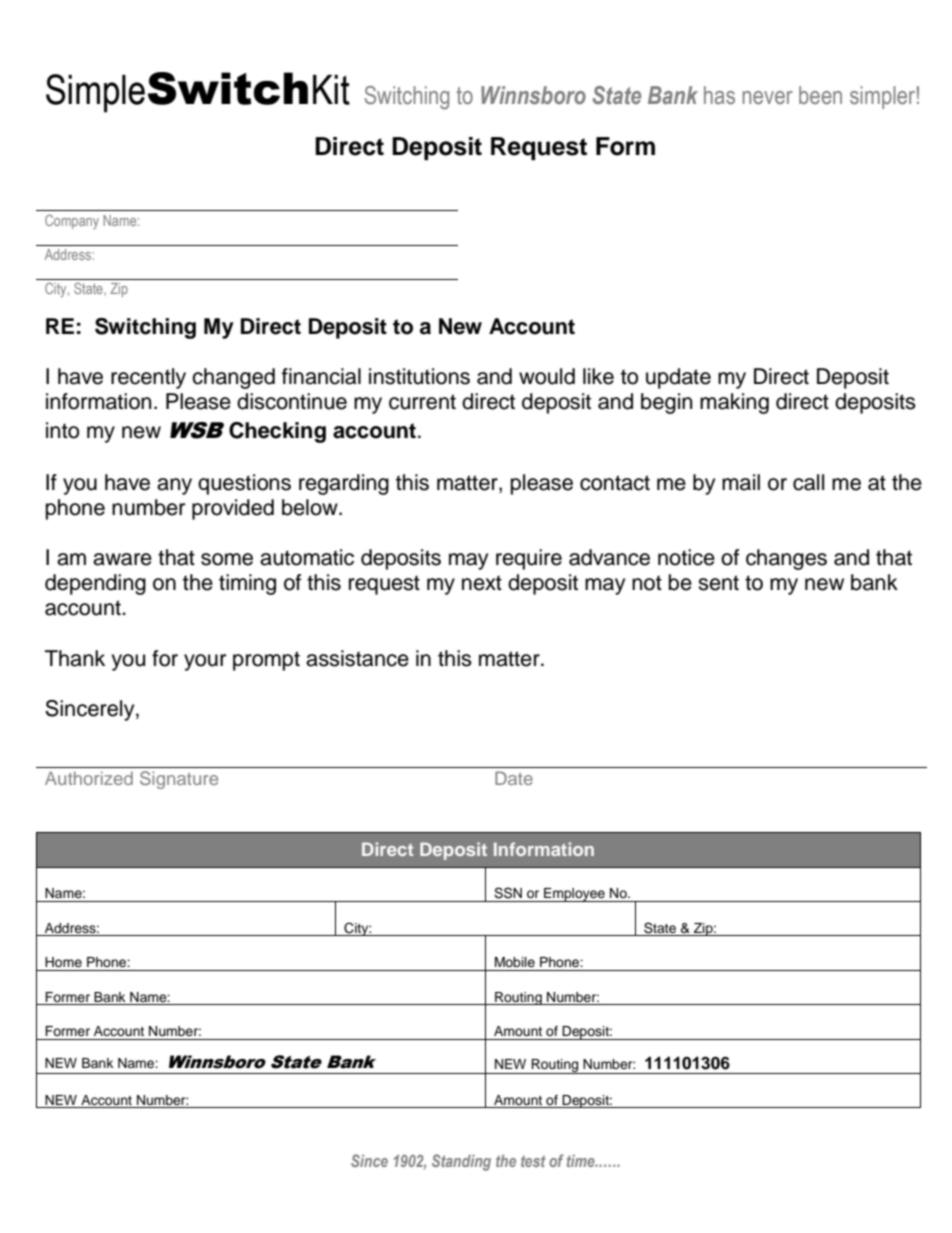 The width and height of the document is (952, 1233). Describe the element at coordinates (63, 962) in the document. I see `Home` at that location.
